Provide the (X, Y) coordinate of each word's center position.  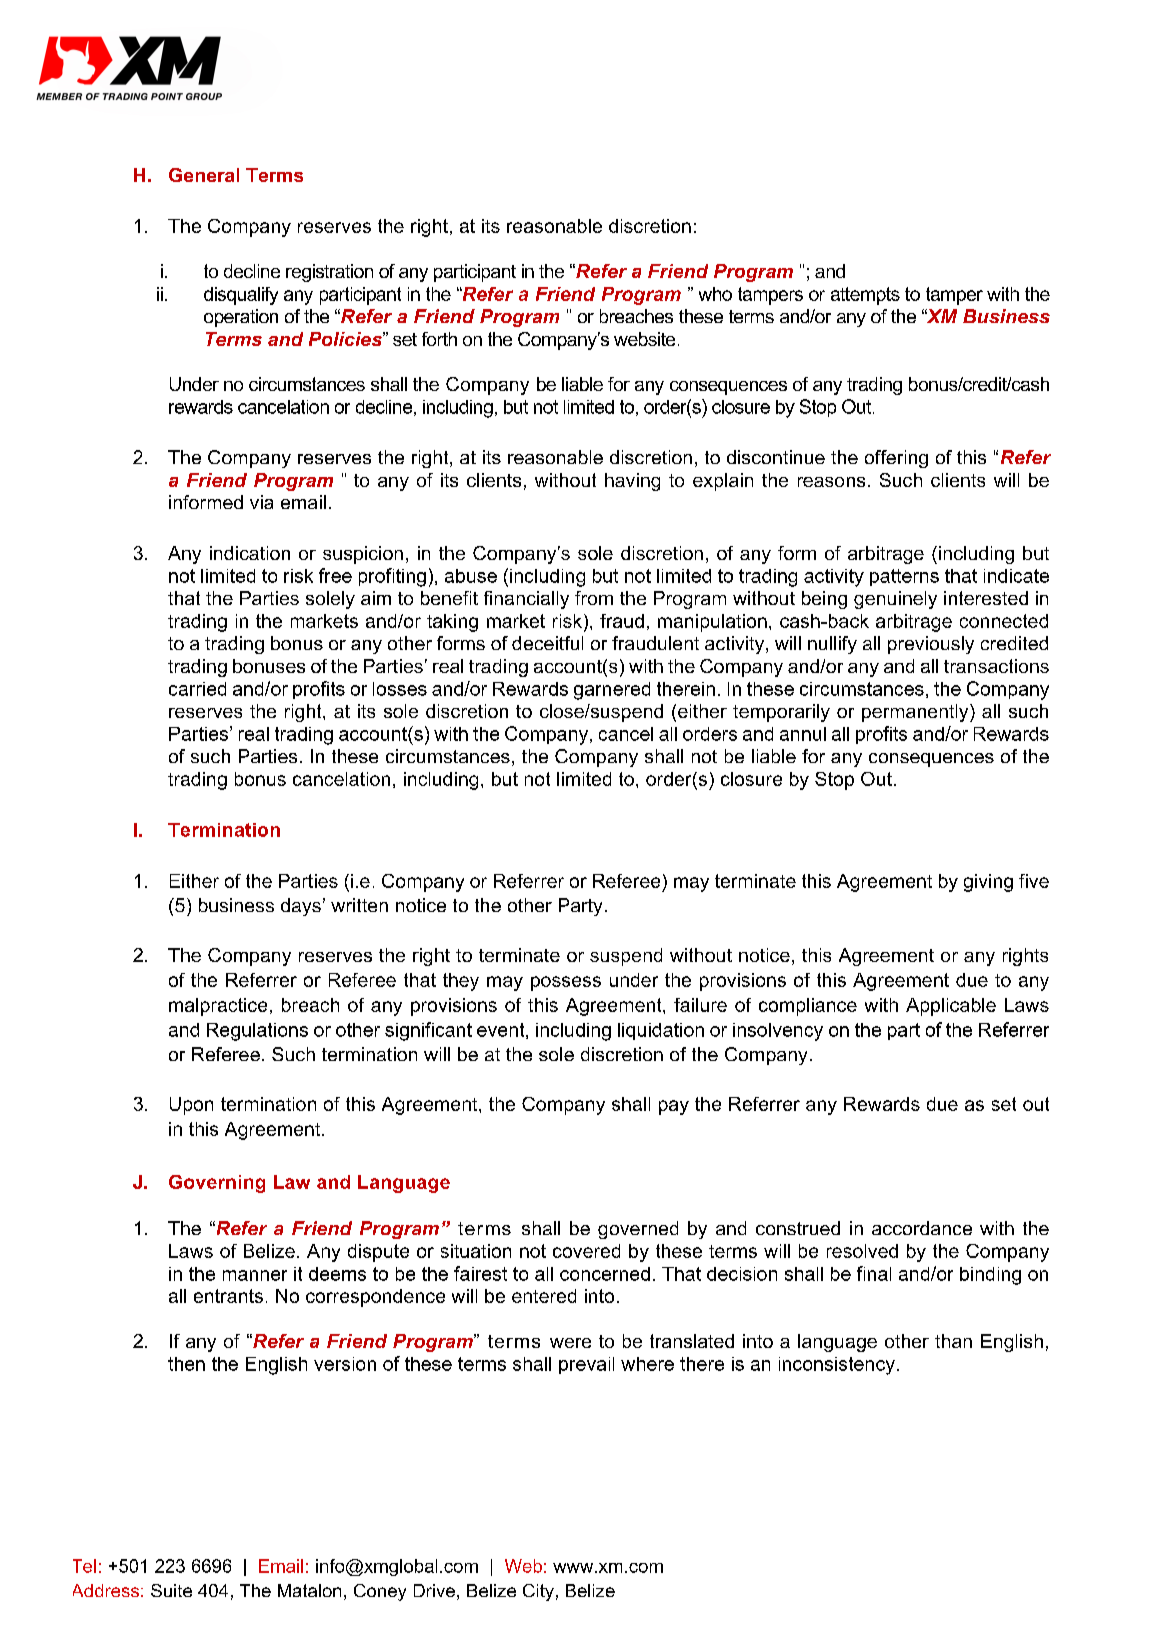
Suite (171, 1590)
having (632, 482)
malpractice (218, 1007)
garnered (612, 691)
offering (896, 459)
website (644, 339)
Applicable (951, 1007)
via (261, 502)
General (204, 175)
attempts (865, 296)
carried (197, 689)
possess (566, 983)
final (874, 1273)
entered (544, 1296)
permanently (916, 713)
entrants (228, 1296)
